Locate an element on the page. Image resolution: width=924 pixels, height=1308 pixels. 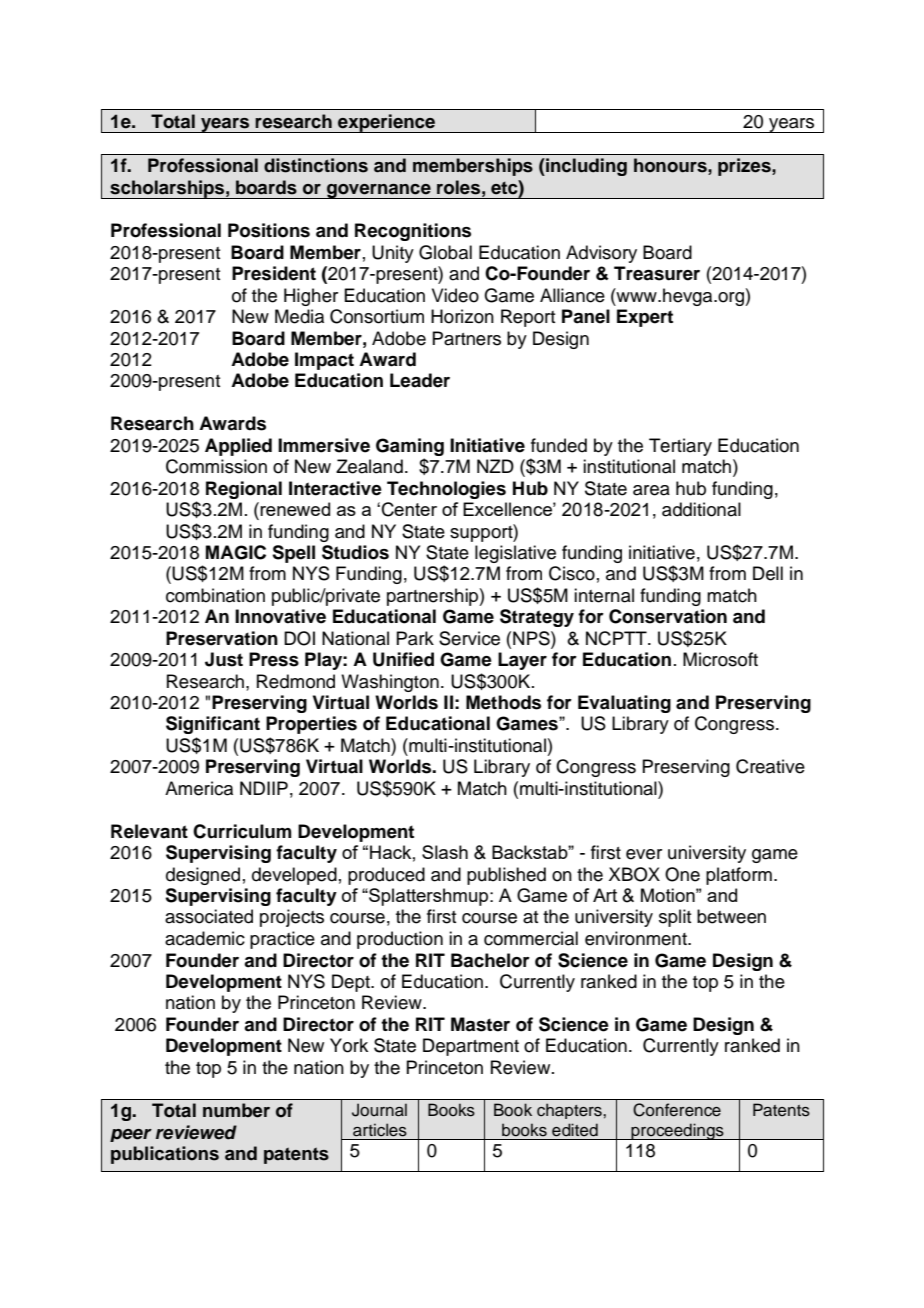
Curriculum is located at coordinates (242, 831).
